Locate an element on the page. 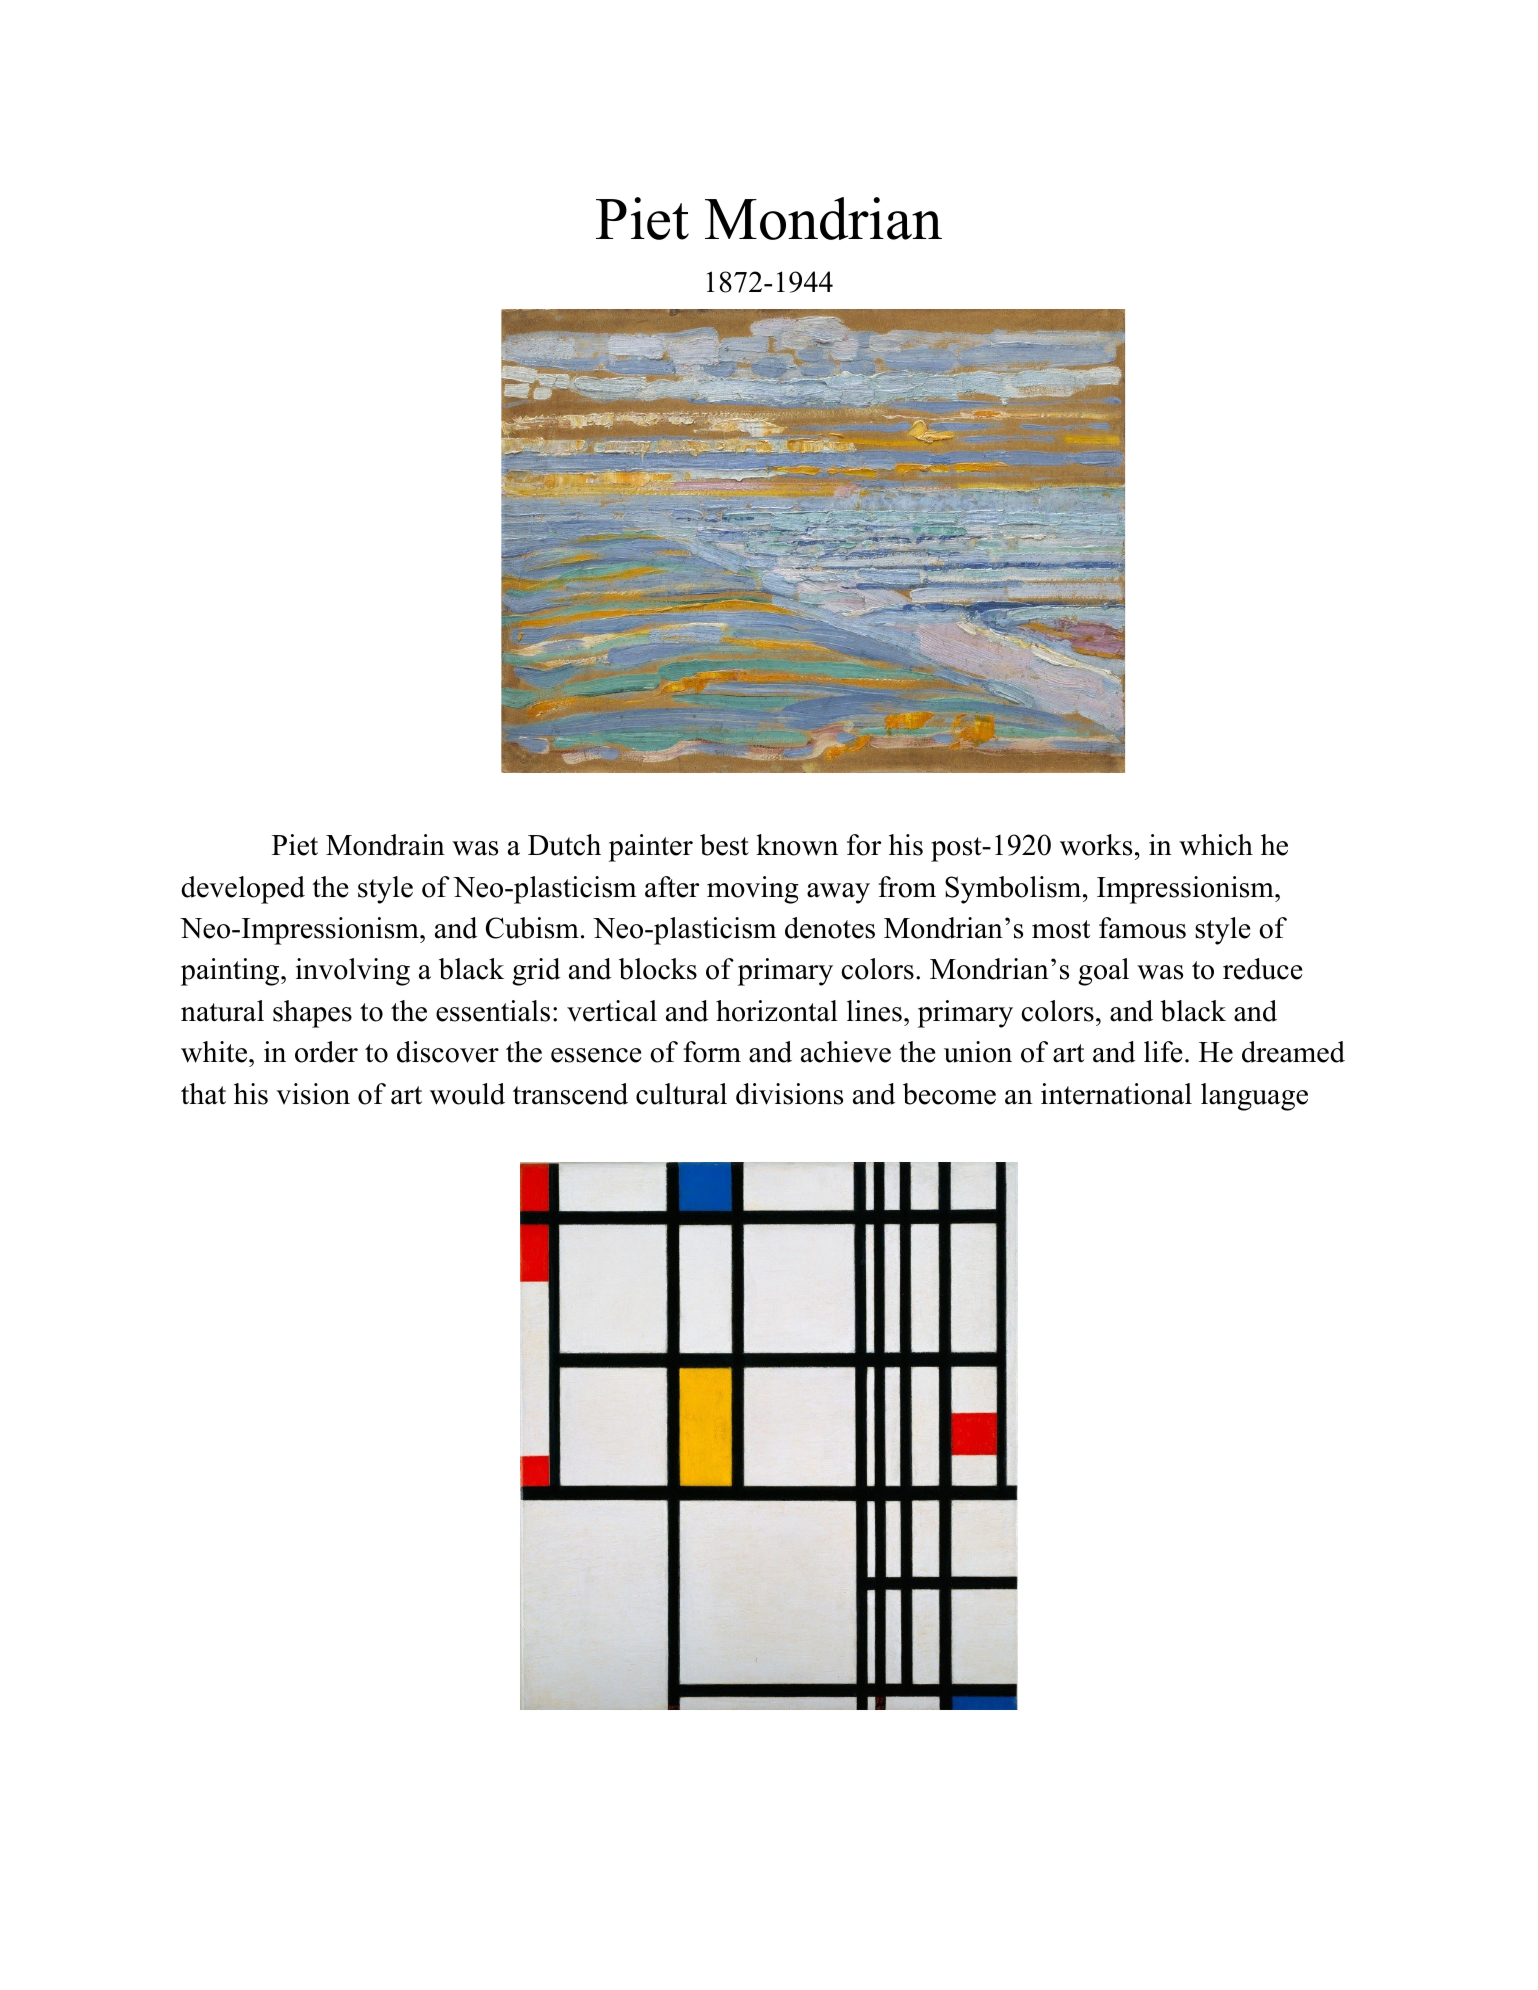 Image resolution: width=1538 pixels, height=1990 pixels. Dutch is located at coordinates (564, 845).
